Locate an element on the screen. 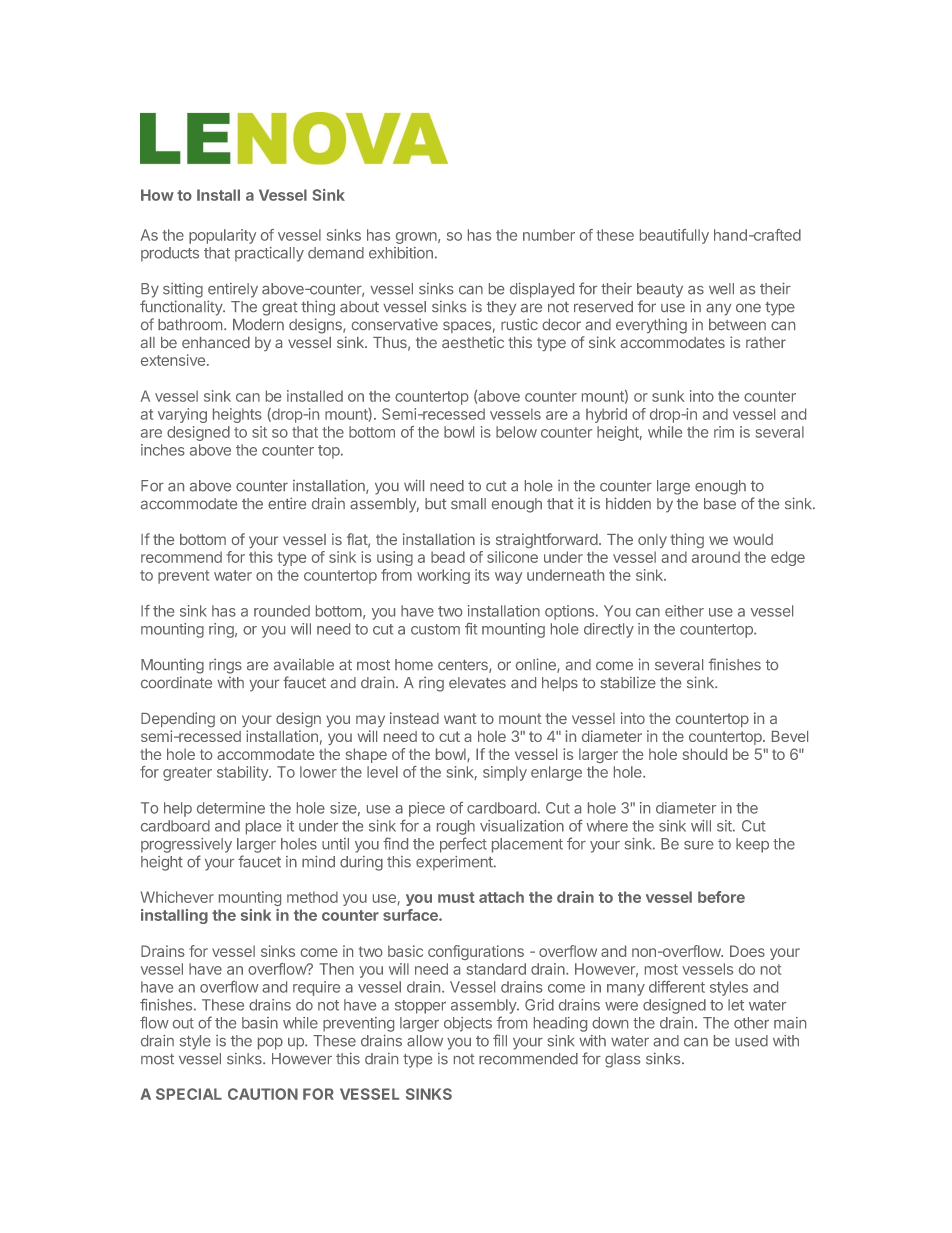  practically is located at coordinates (269, 254).
